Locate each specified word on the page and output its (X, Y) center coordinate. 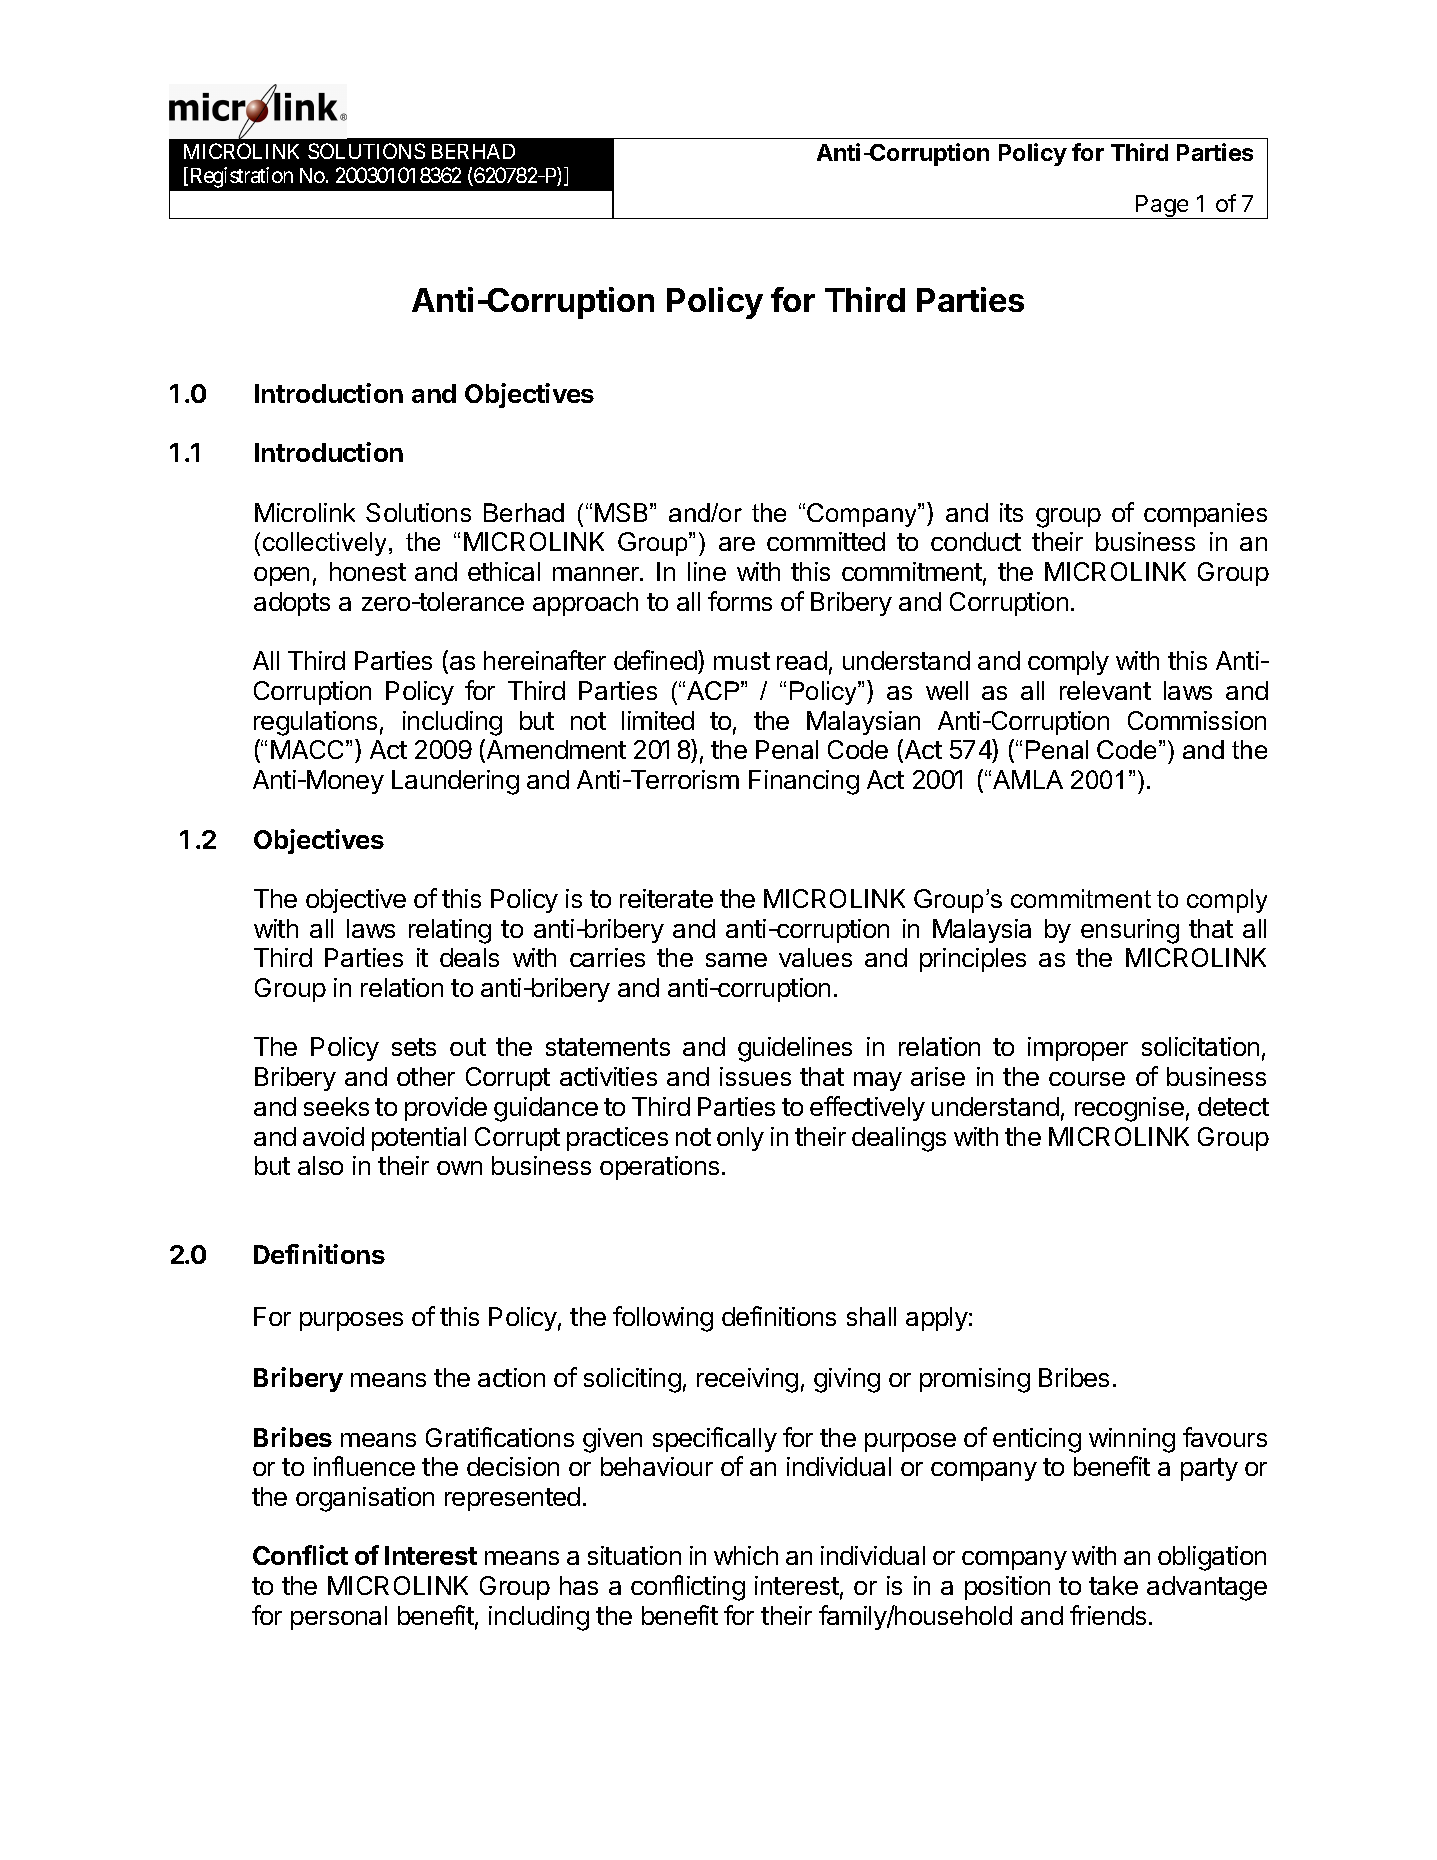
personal (339, 1618)
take (1113, 1585)
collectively (324, 544)
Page (1162, 207)
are (737, 544)
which (746, 1555)
